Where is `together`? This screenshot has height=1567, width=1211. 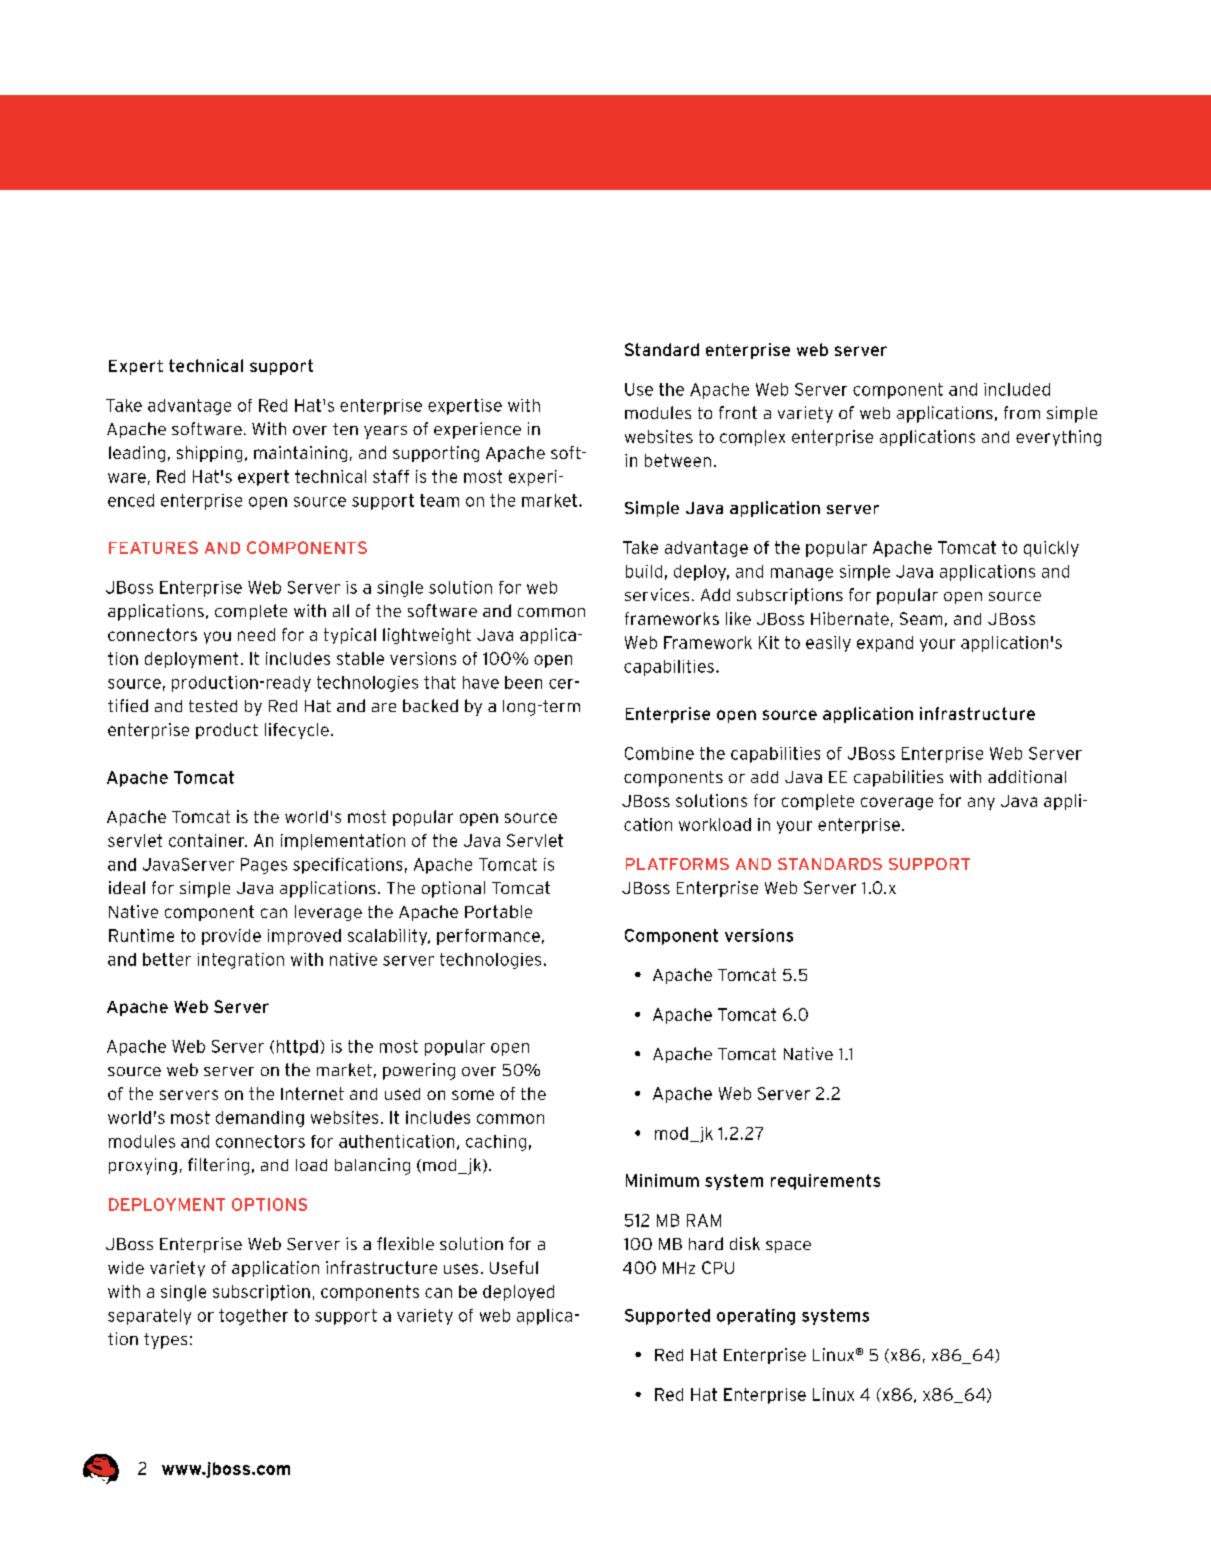
together is located at coordinates (253, 1317).
